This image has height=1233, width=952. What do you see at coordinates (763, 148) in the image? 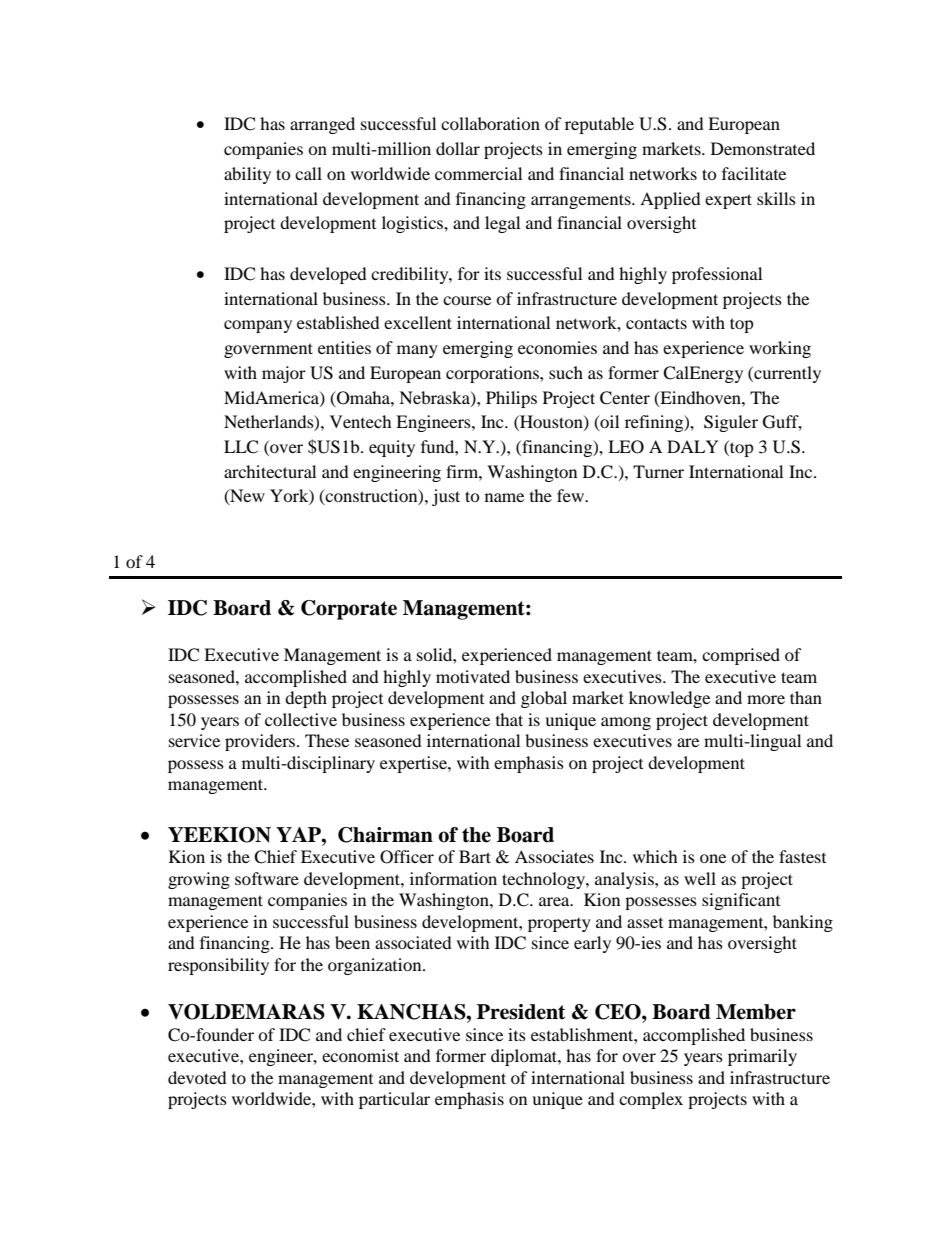
I see `Demonstrated` at bounding box center [763, 148].
